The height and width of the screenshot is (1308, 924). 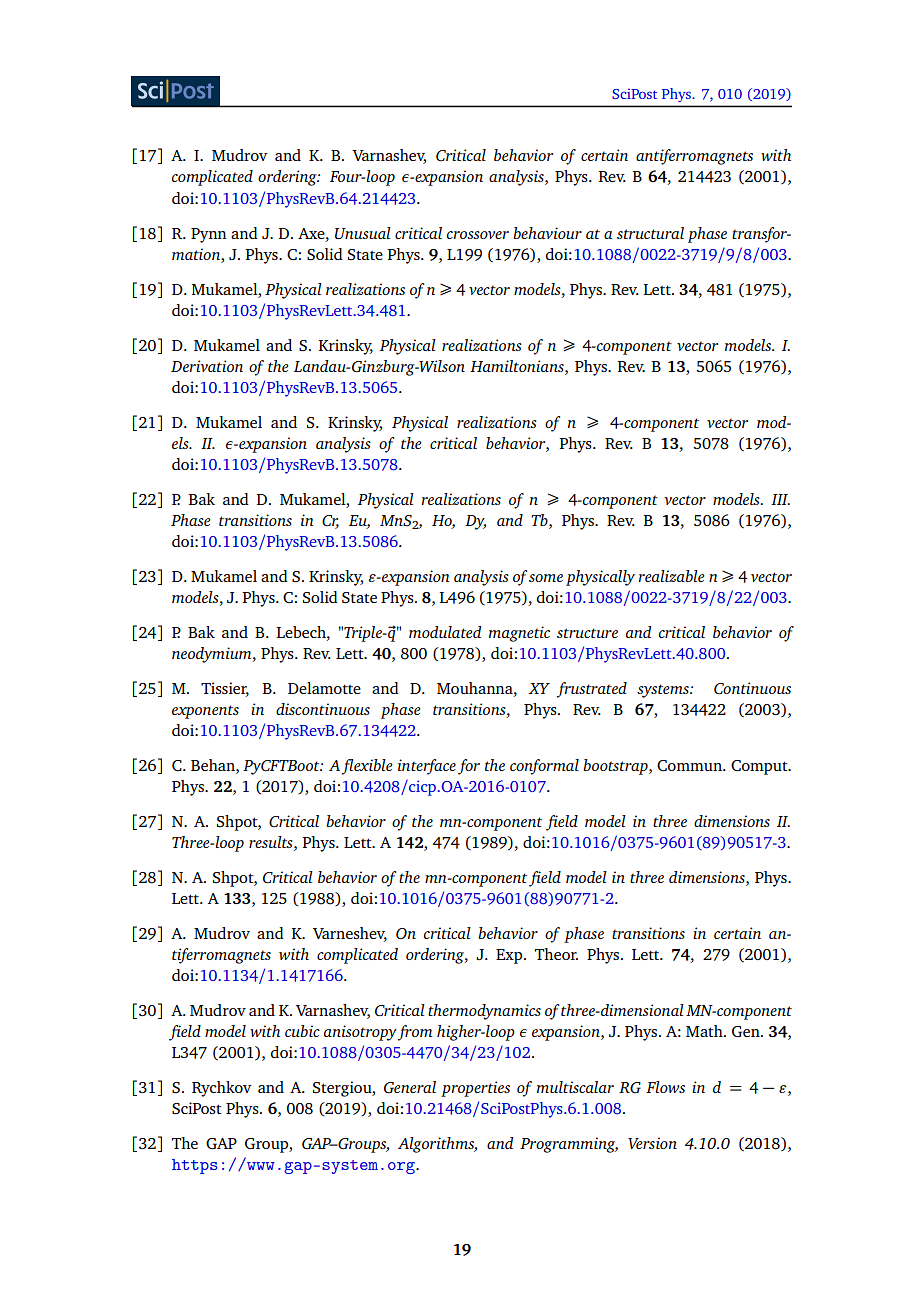 What do you see at coordinates (650, 233) in the screenshot?
I see `structural` at bounding box center [650, 233].
